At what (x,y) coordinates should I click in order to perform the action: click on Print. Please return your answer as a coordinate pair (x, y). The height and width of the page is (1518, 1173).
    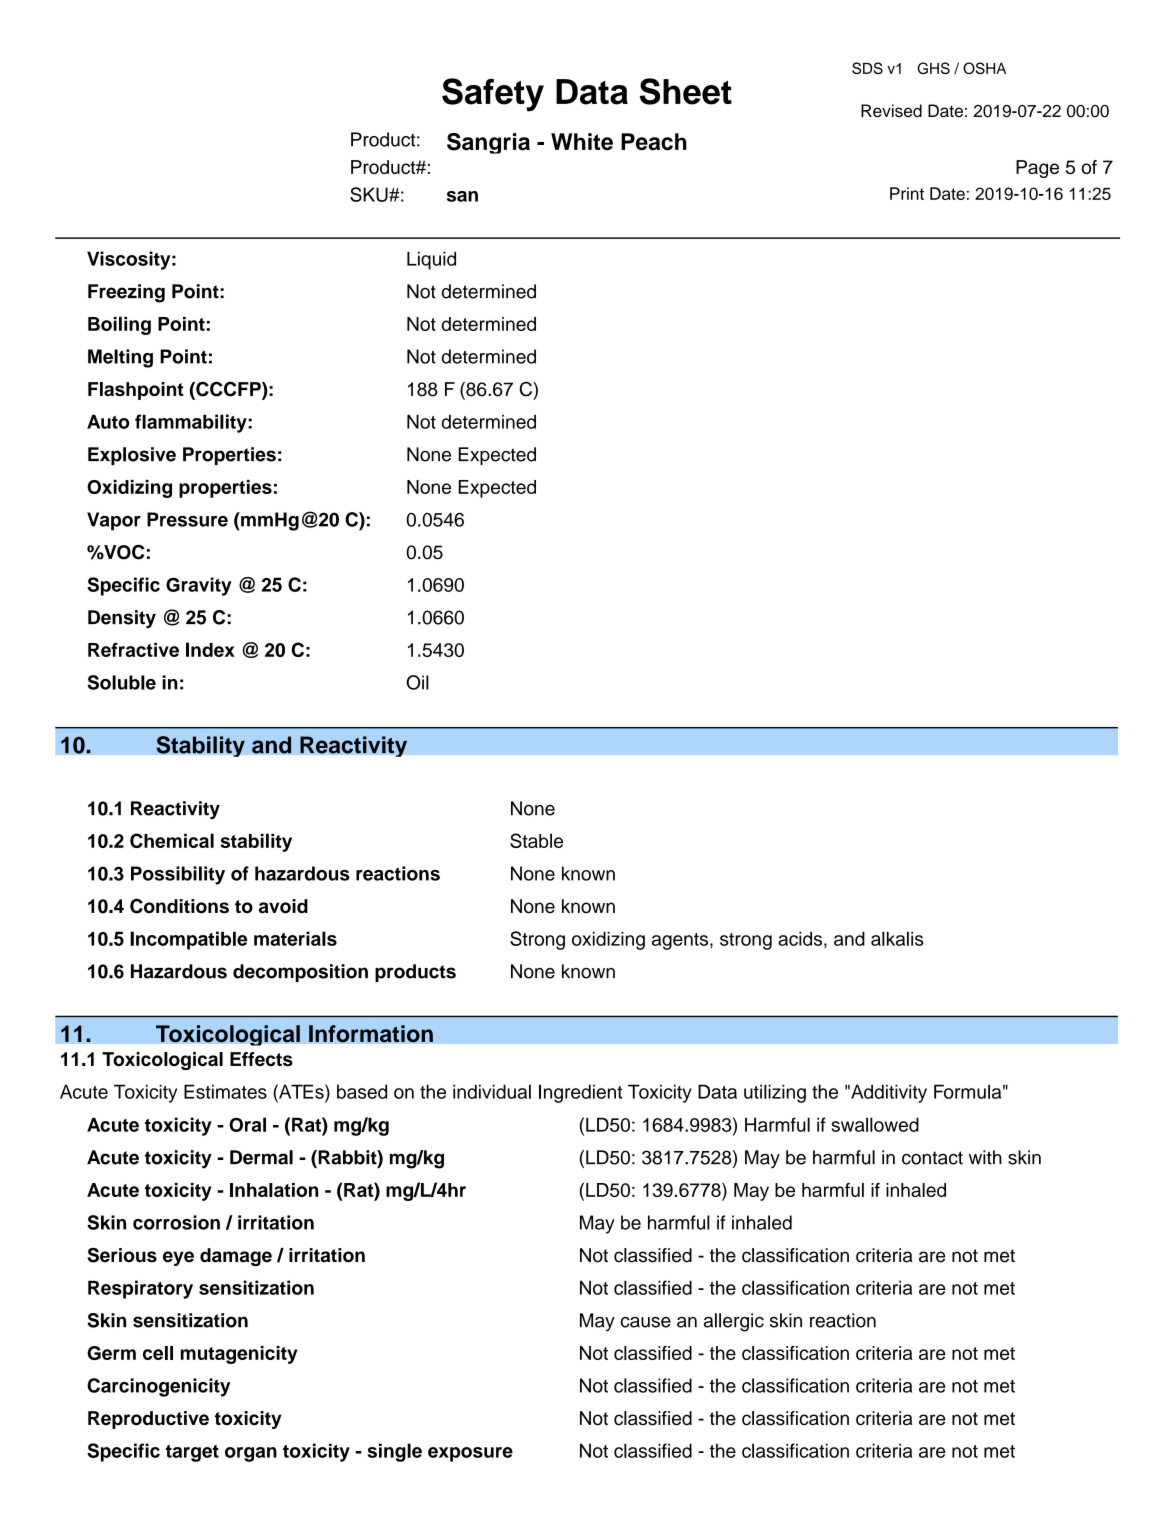
    Looking at the image, I should click on (907, 193).
